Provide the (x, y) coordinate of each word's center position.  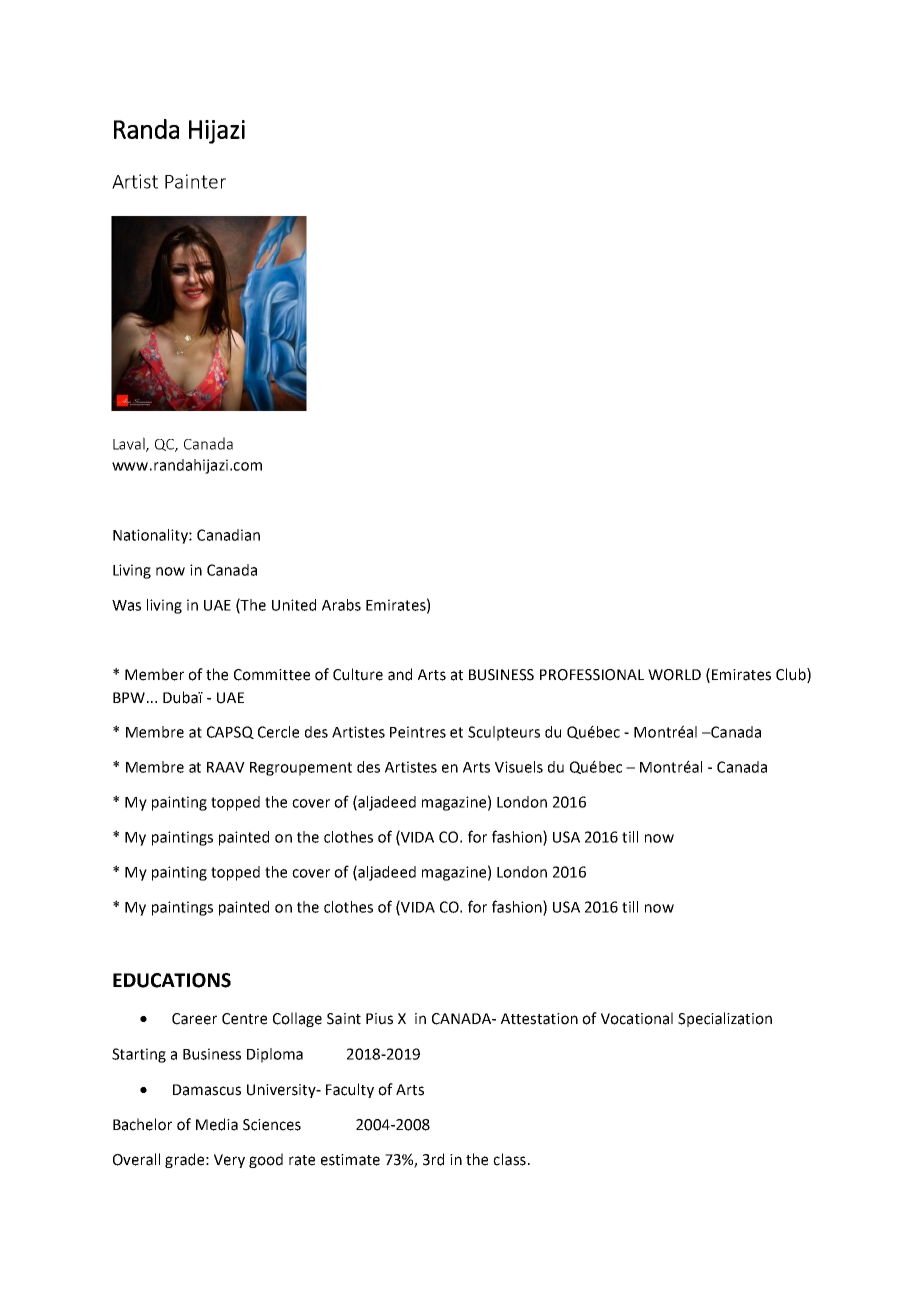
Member (154, 674)
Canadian (228, 535)
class (509, 1159)
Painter (195, 181)
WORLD (674, 675)
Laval (130, 444)
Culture (358, 674)
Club (792, 675)
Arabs (341, 605)
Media (217, 1124)
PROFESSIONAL (592, 675)
